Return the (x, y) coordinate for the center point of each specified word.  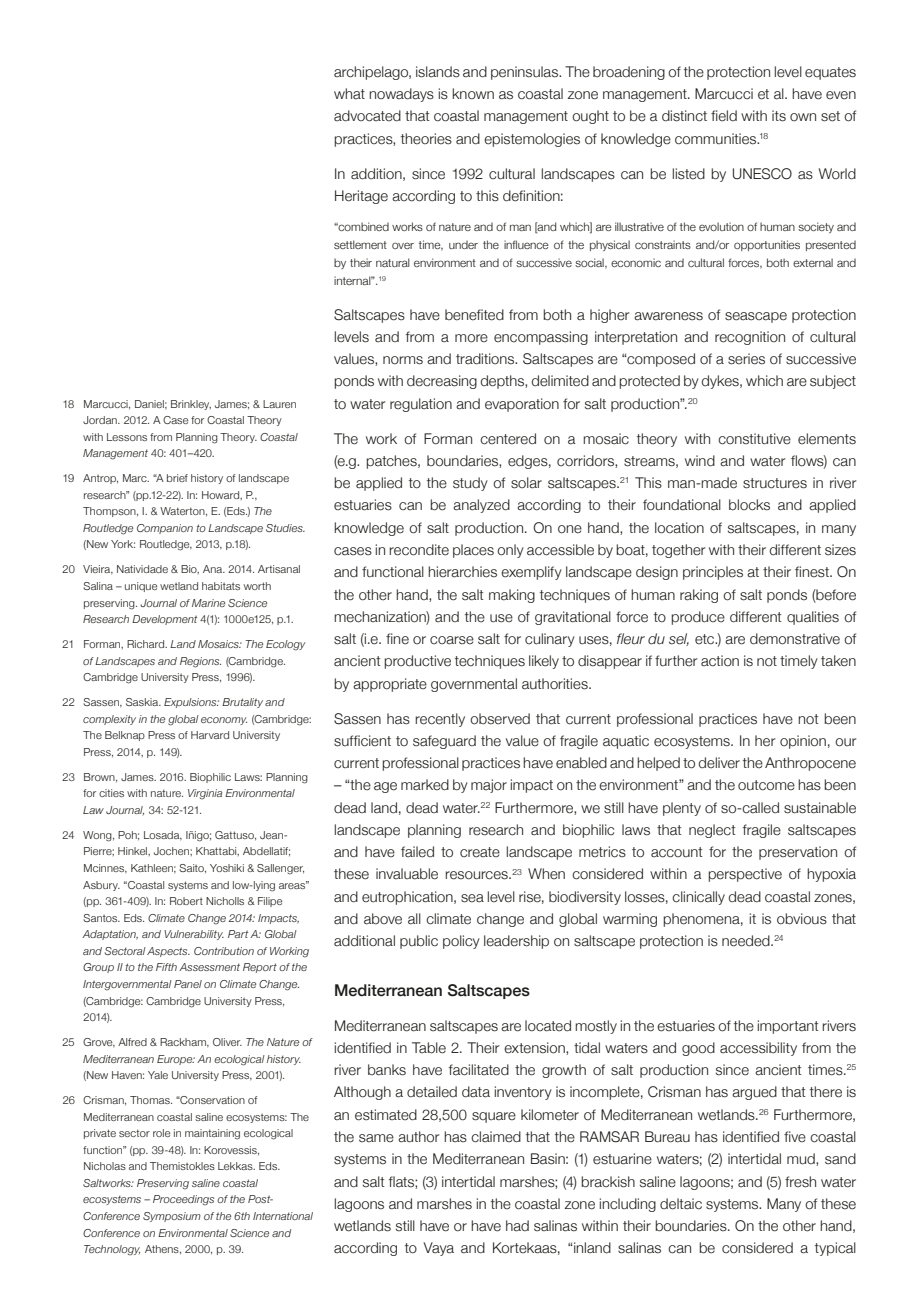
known (473, 94)
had (517, 1226)
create (480, 852)
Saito (192, 868)
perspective (745, 875)
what (349, 93)
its (779, 116)
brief (177, 478)
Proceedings (183, 1200)
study (470, 484)
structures (775, 483)
